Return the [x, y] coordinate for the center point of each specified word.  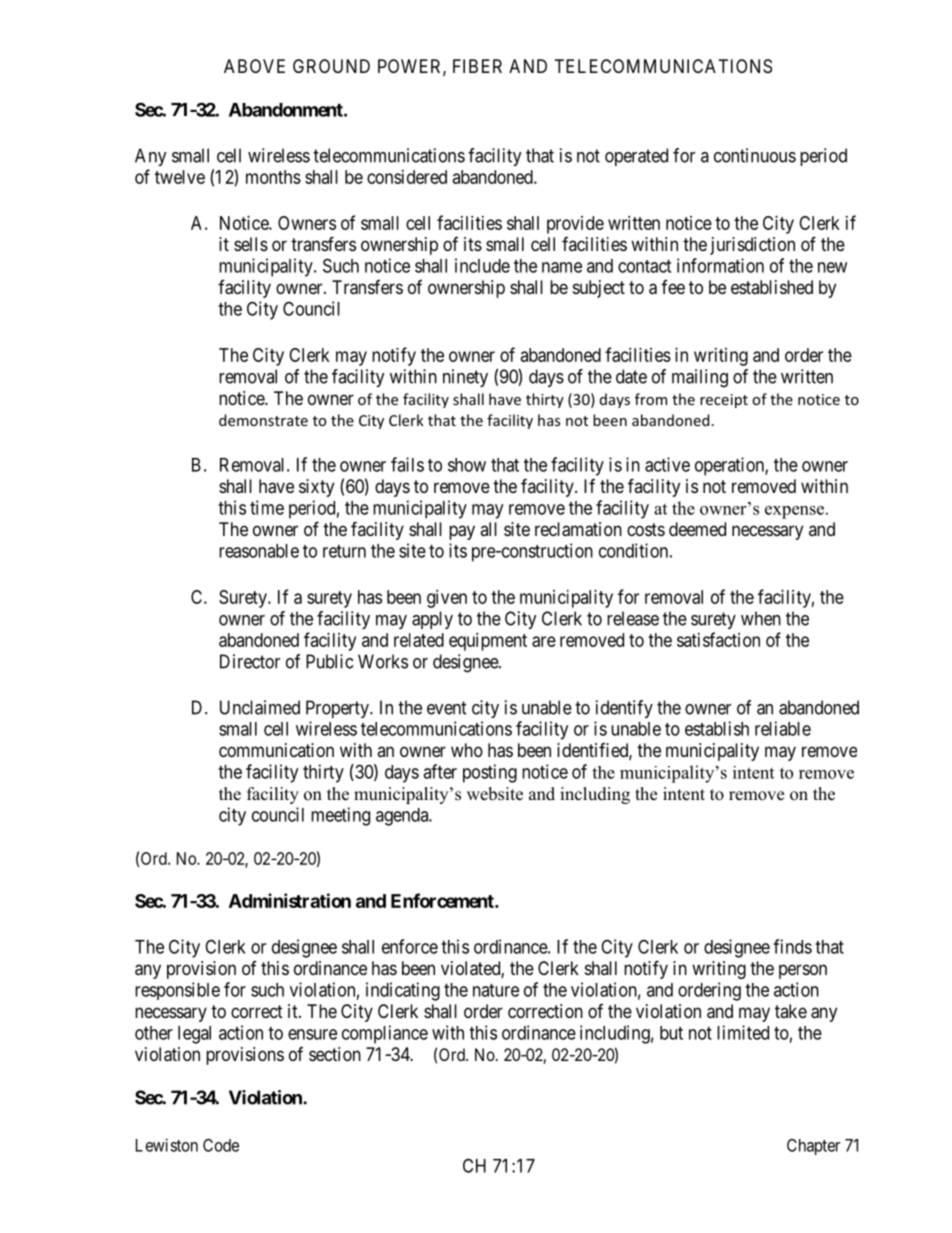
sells [251, 244]
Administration [290, 900]
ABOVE [254, 66]
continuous [755, 155]
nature [496, 990]
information [720, 265]
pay [462, 532]
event [447, 708]
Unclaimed [260, 707]
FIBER [477, 66]
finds [792, 946]
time [267, 507]
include [482, 265]
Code [221, 1145]
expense [794, 512]
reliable [783, 728]
